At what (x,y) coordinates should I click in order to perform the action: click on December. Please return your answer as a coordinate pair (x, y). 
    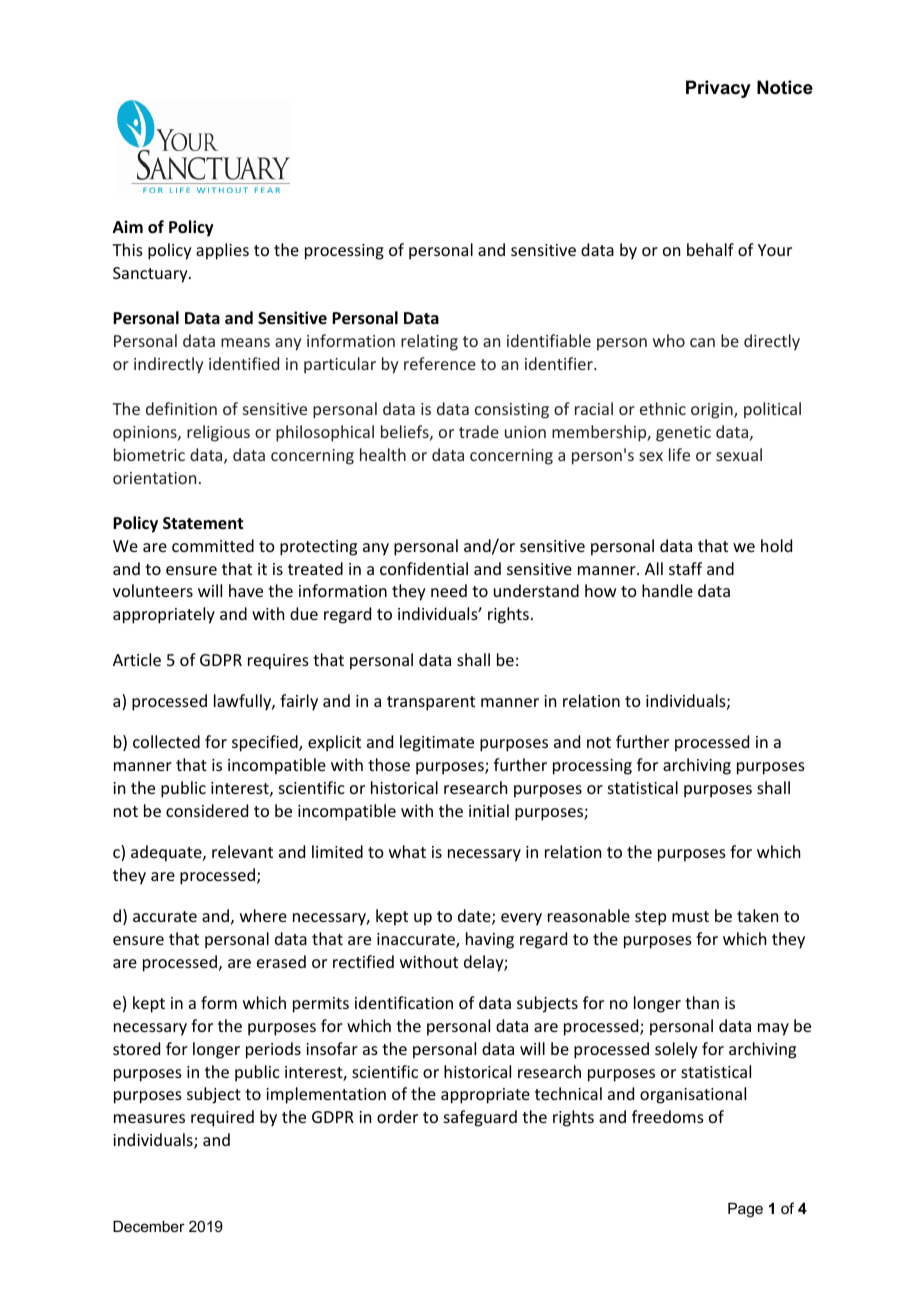
    Looking at the image, I should click on (149, 1226).
